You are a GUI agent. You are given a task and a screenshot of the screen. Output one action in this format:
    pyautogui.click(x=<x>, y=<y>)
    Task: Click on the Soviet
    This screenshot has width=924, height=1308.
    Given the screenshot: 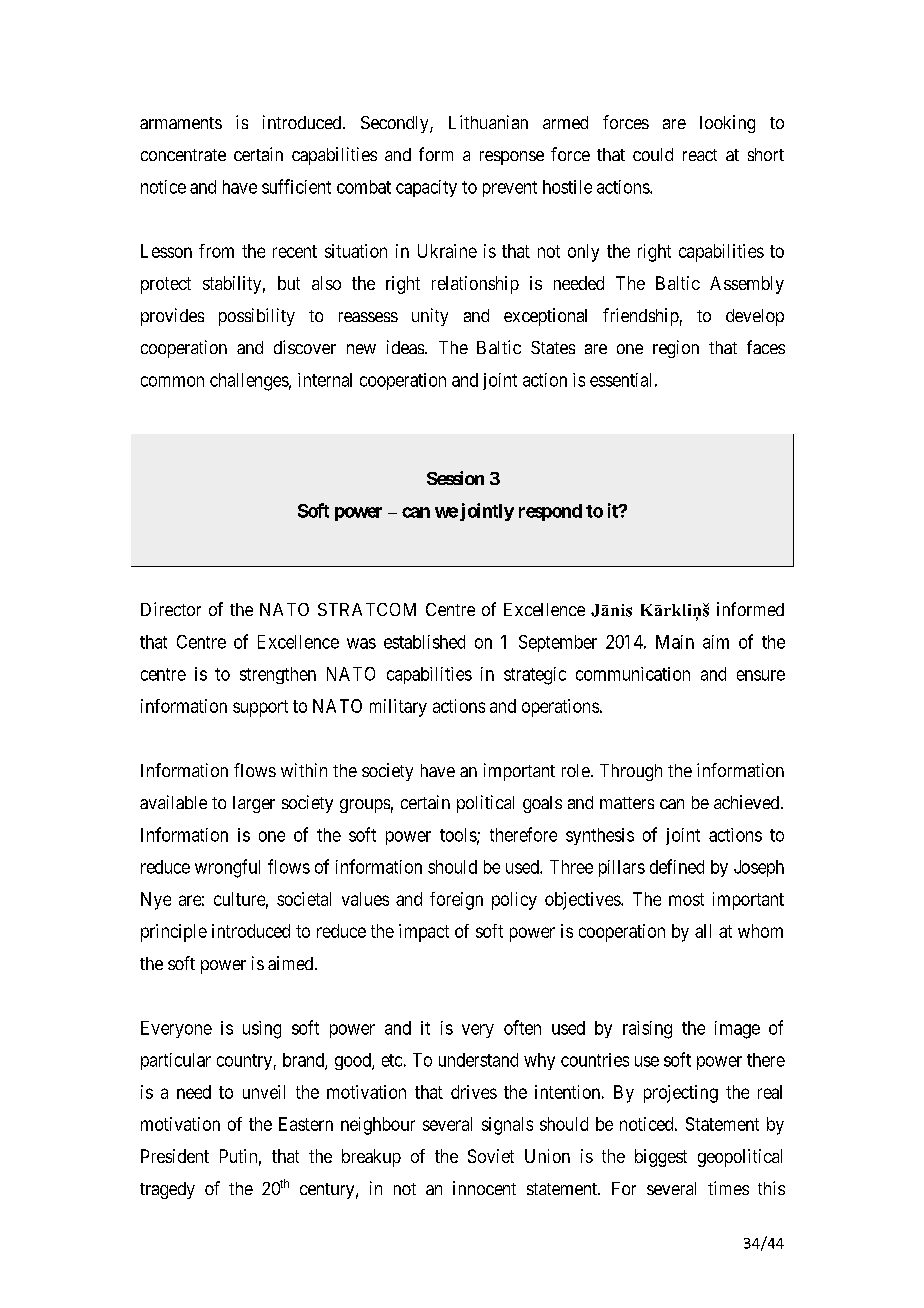 What is the action you would take?
    pyautogui.click(x=491, y=1156)
